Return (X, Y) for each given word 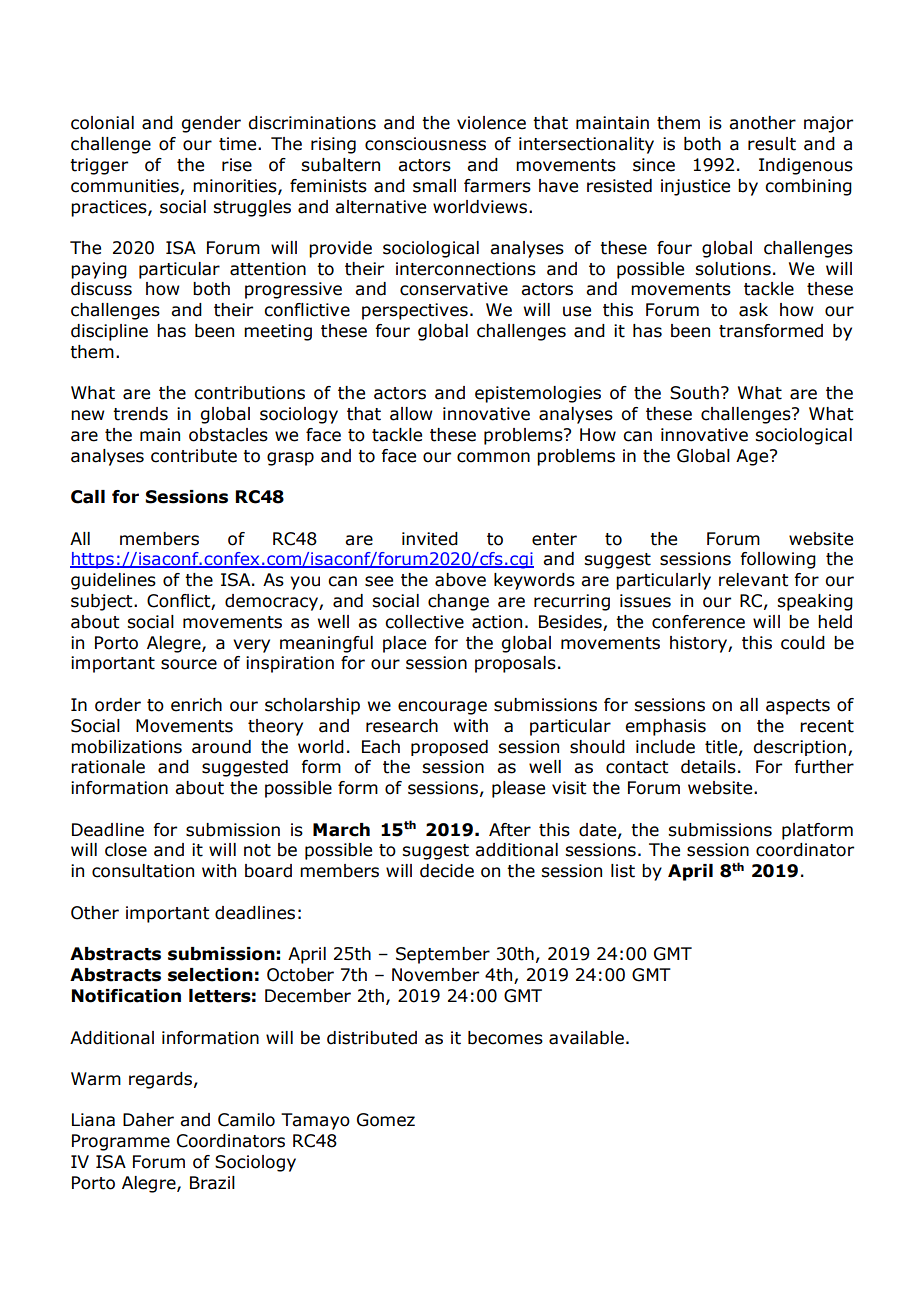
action (497, 622)
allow (411, 414)
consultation (143, 871)
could (803, 643)
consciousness (425, 144)
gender (211, 124)
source (189, 664)
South (694, 393)
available (586, 1038)
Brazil (212, 1183)
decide (447, 871)
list (623, 871)
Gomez (386, 1120)
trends (140, 414)
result (772, 144)
